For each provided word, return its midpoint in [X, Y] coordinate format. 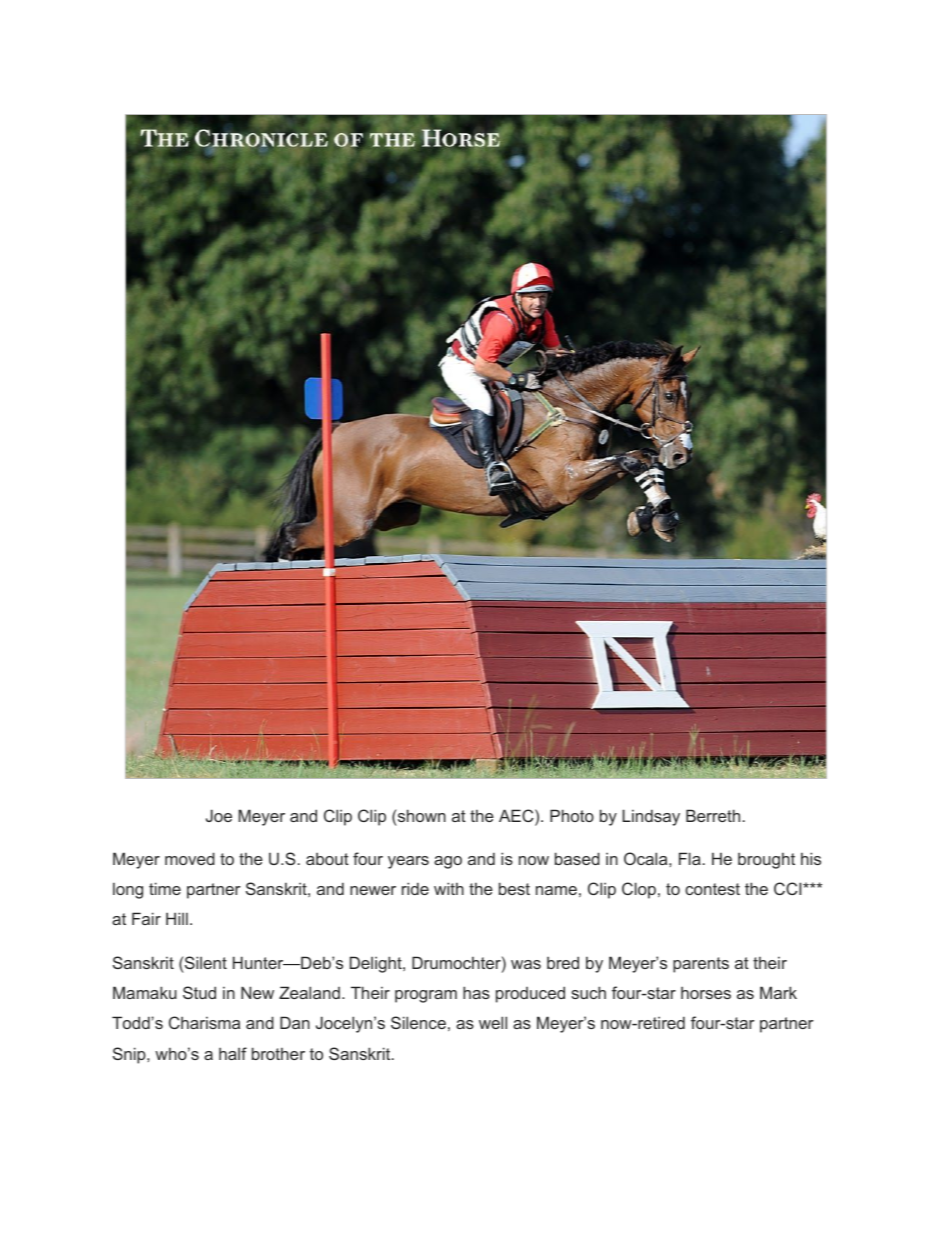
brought [766, 860]
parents [701, 965]
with [449, 888]
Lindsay [651, 817]
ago [448, 862]
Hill [177, 918]
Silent [206, 962]
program [426, 996]
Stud [199, 992]
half [233, 1053]
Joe [219, 815]
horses [706, 992]
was [526, 964]
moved [190, 858]
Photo [572, 815]
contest [712, 889]
